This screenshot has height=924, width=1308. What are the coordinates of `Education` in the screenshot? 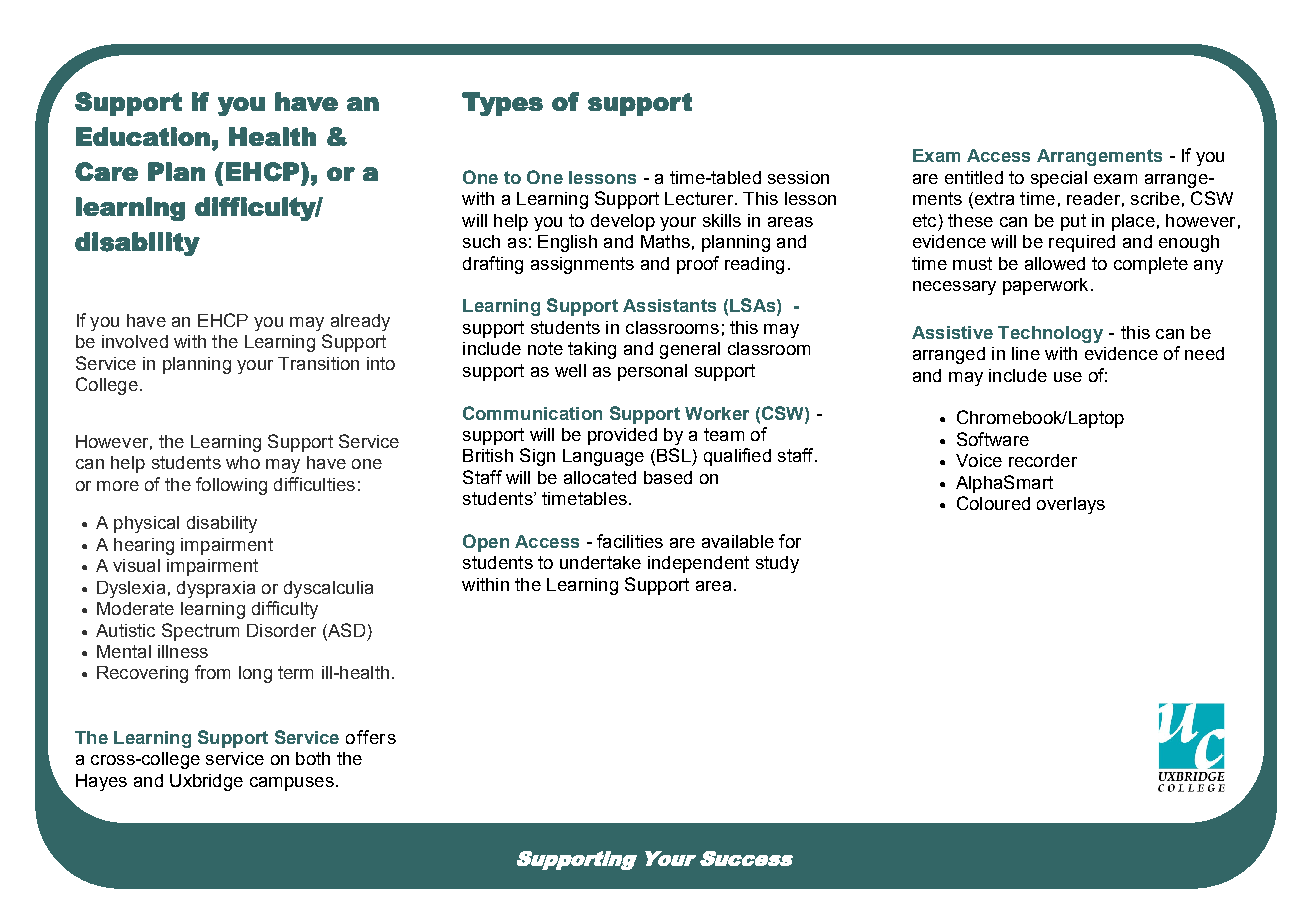 It's located at (143, 136).
